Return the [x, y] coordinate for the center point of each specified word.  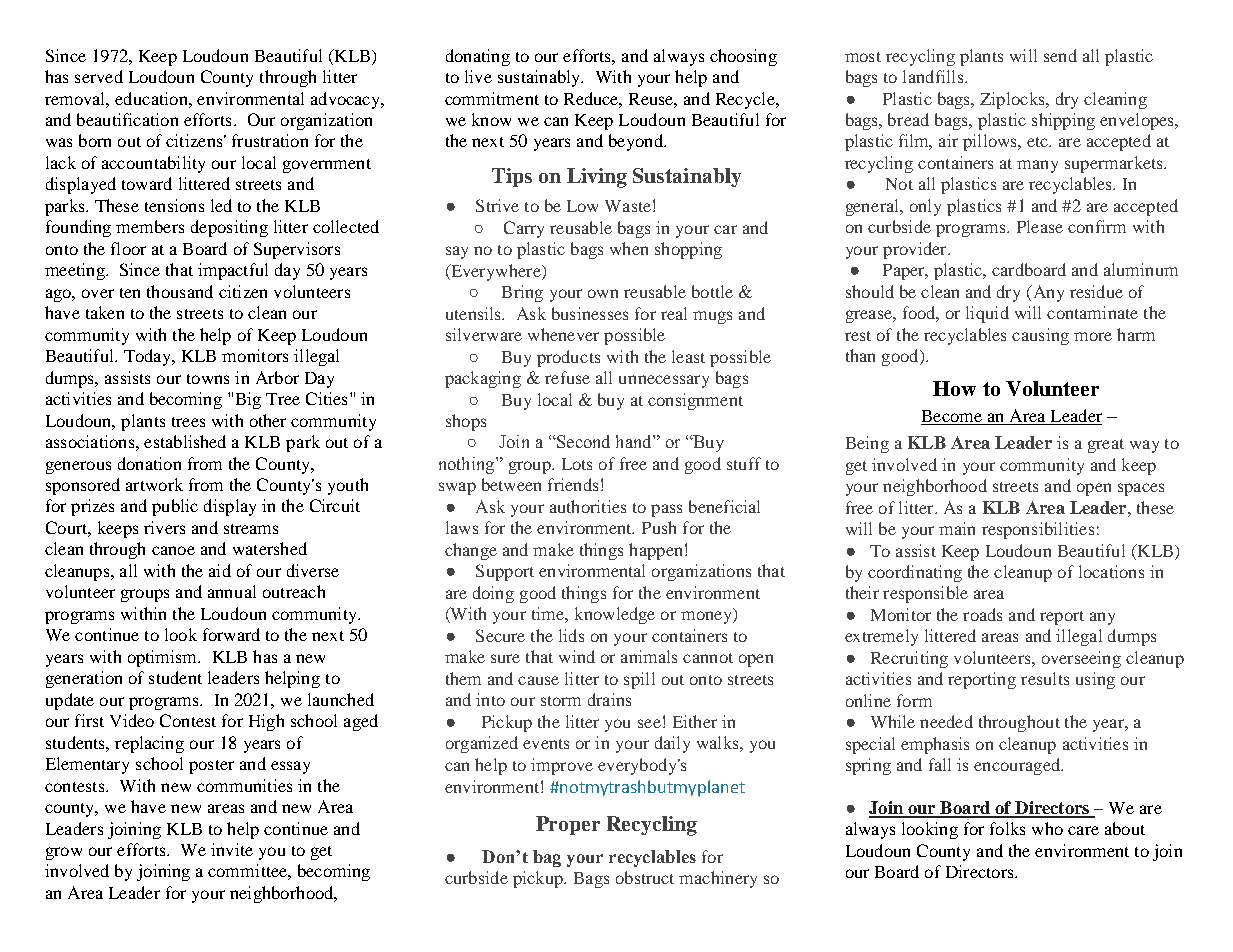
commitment [492, 98]
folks [1007, 828]
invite [232, 849]
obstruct [645, 877]
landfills [934, 76]
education [152, 98]
